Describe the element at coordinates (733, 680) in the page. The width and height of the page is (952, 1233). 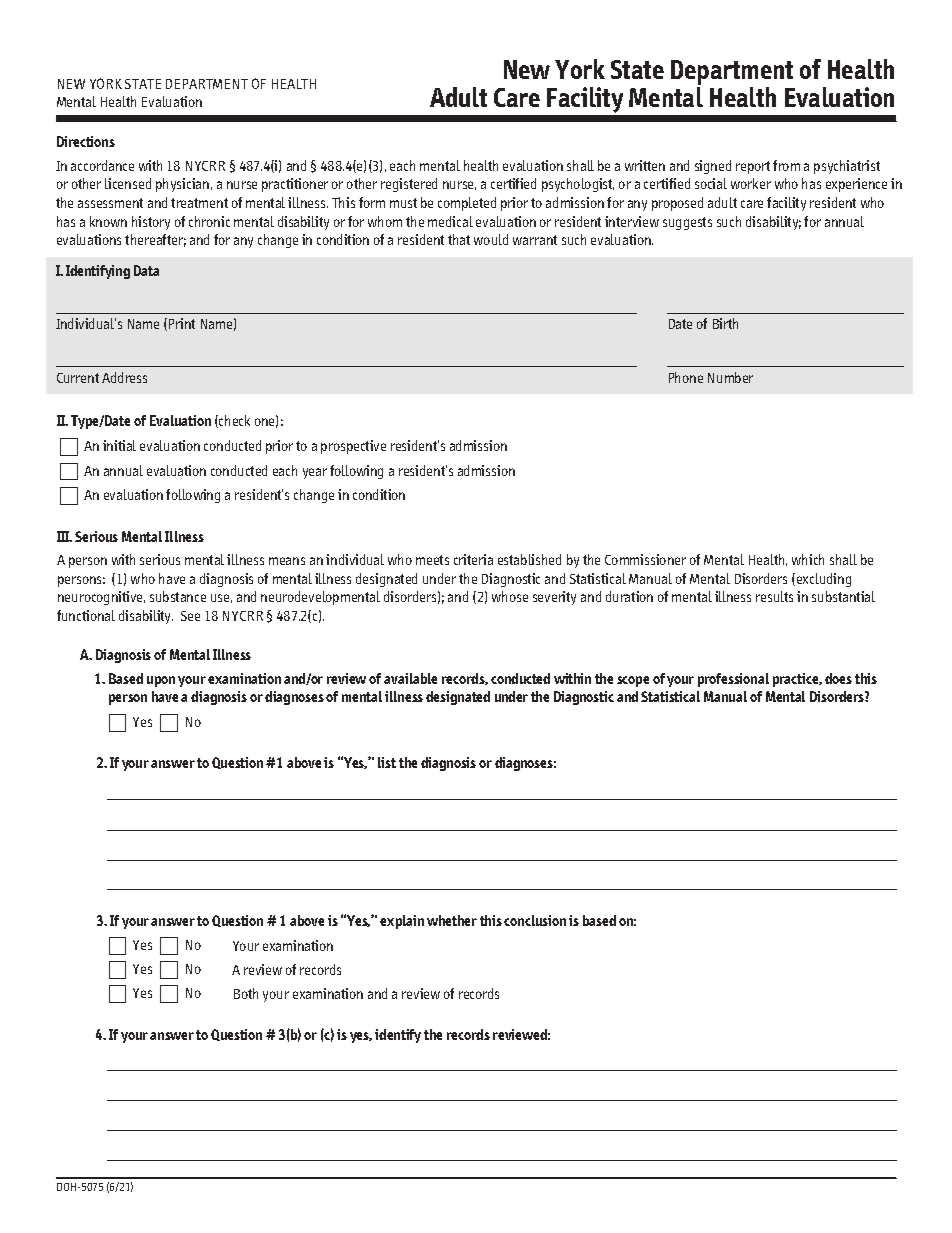
I see `professional` at that location.
